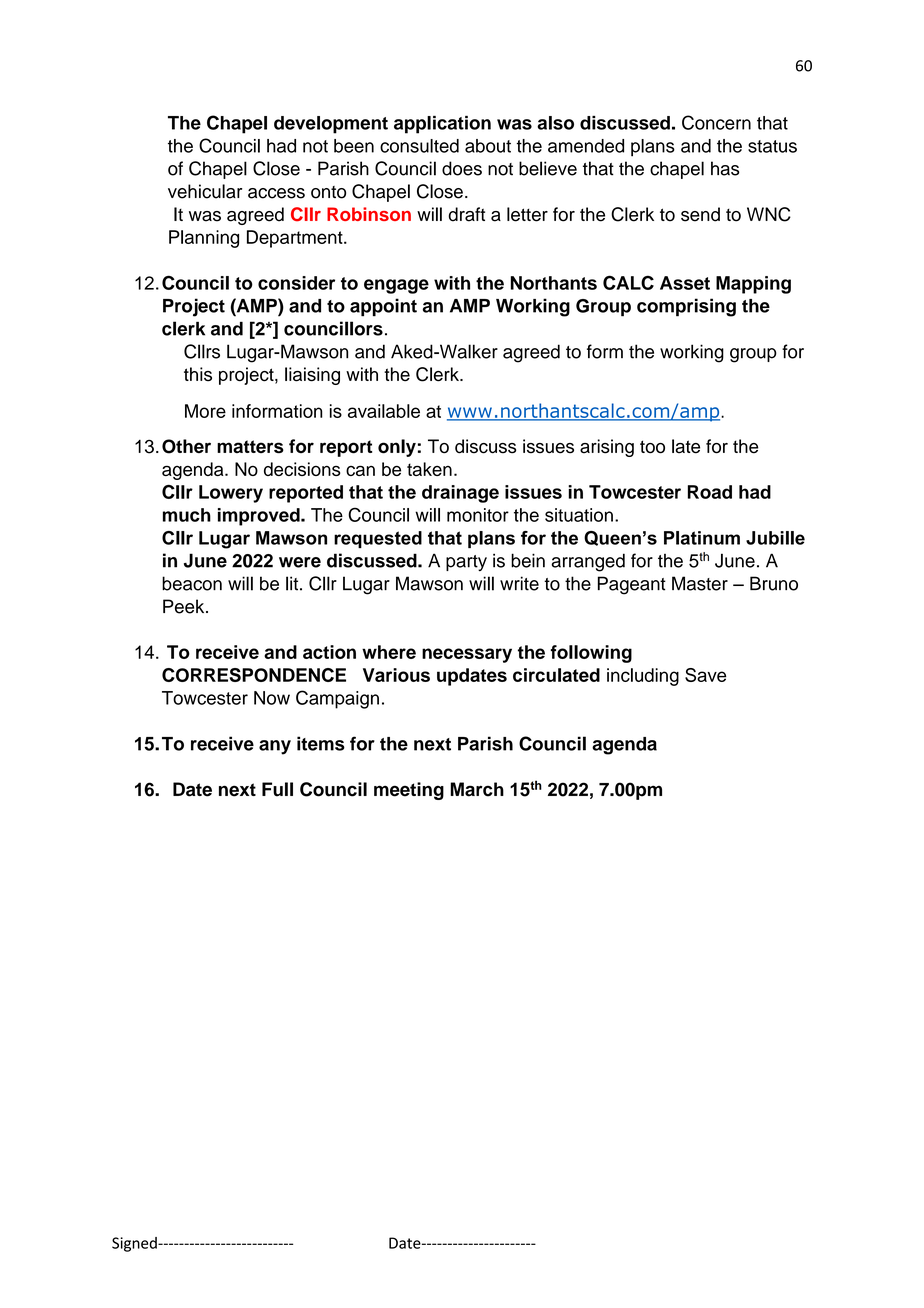 The image size is (924, 1308). Describe the element at coordinates (467, 655) in the document. I see `necessary` at that location.
